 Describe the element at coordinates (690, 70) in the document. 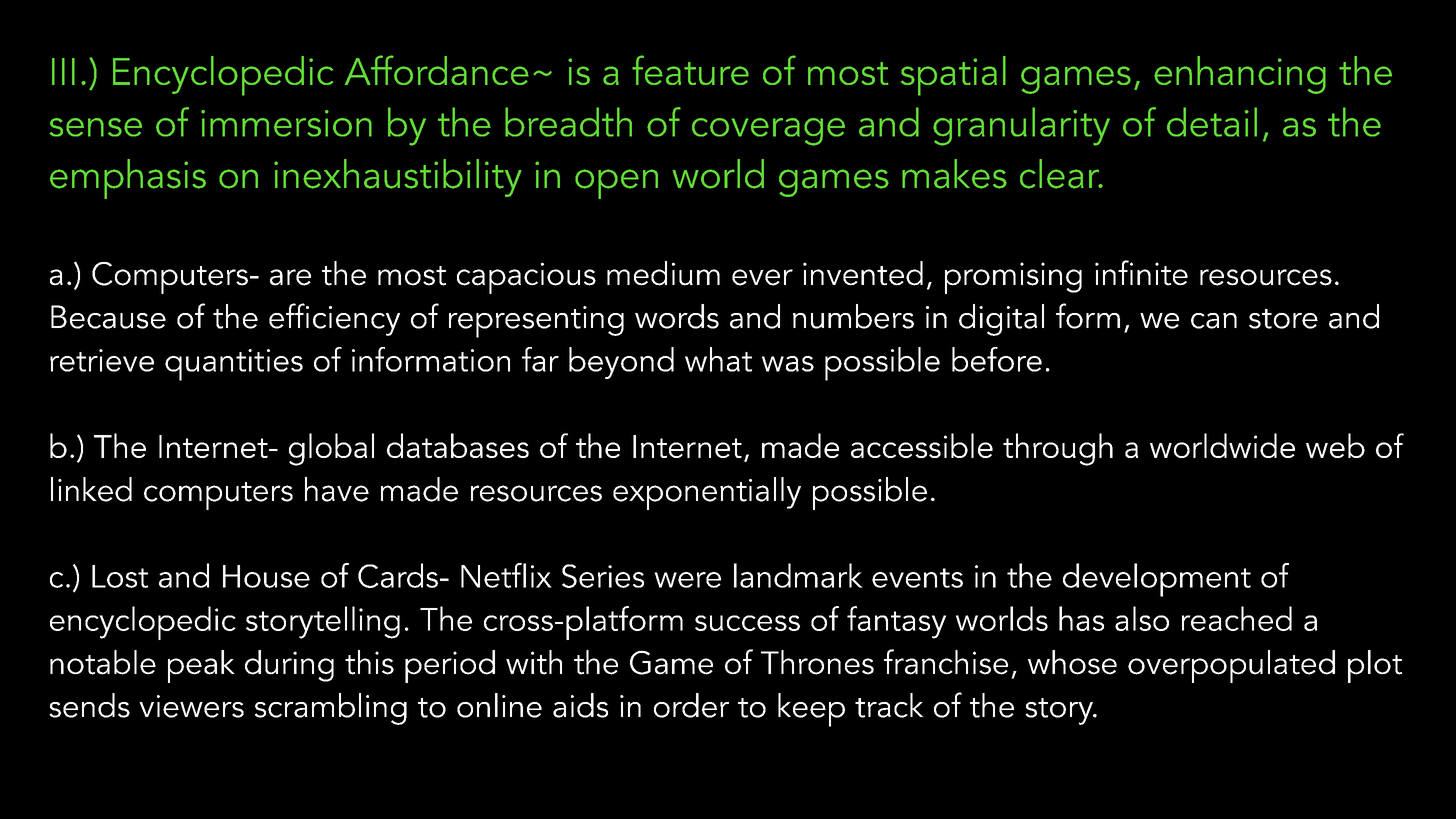

I see `feature` at that location.
